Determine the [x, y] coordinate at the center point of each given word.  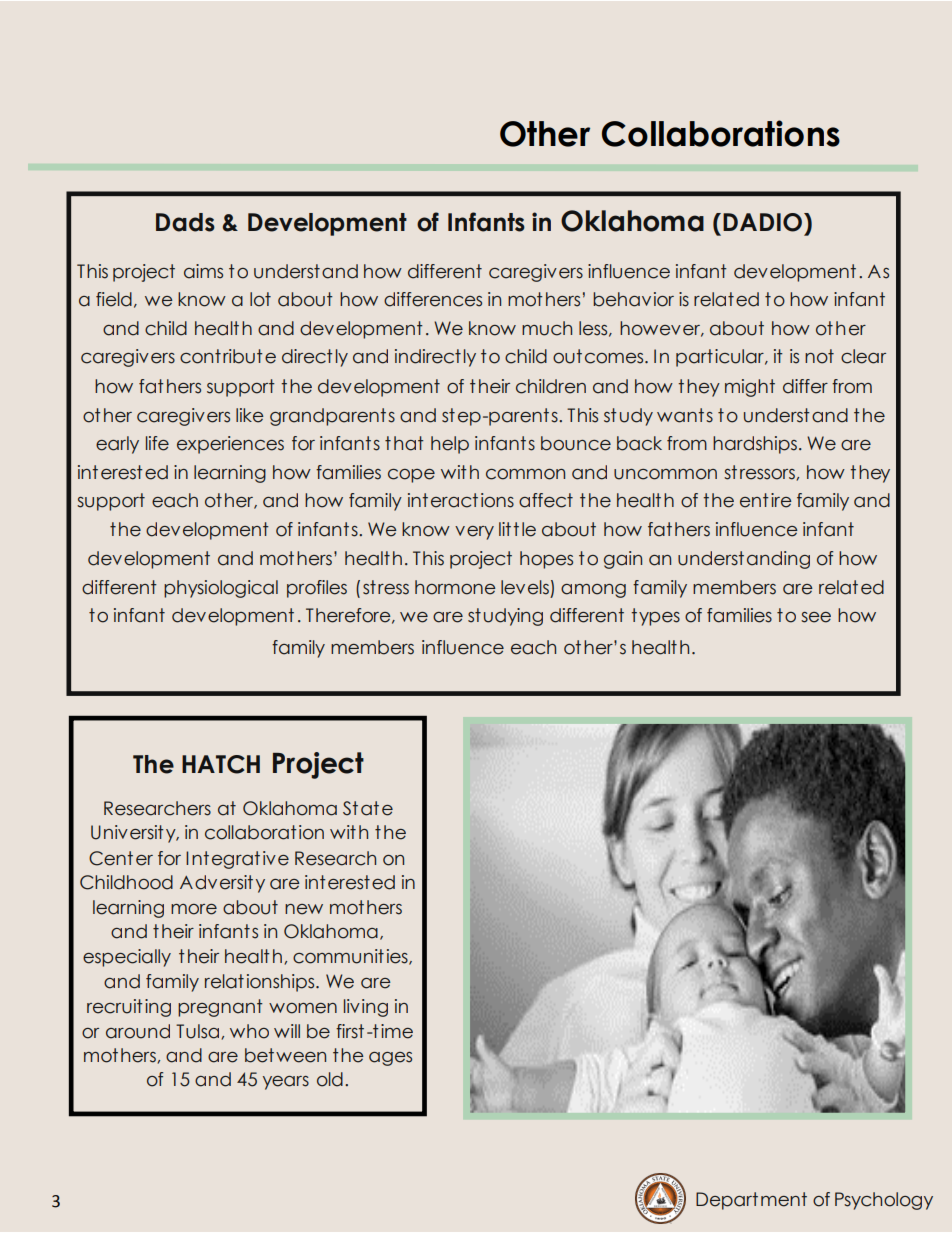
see [816, 617]
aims [203, 271]
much [547, 328]
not [819, 356]
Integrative [237, 860]
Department [751, 1201]
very [474, 533]
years [286, 1083]
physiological [221, 589]
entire [766, 500]
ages [390, 1059]
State [368, 808]
